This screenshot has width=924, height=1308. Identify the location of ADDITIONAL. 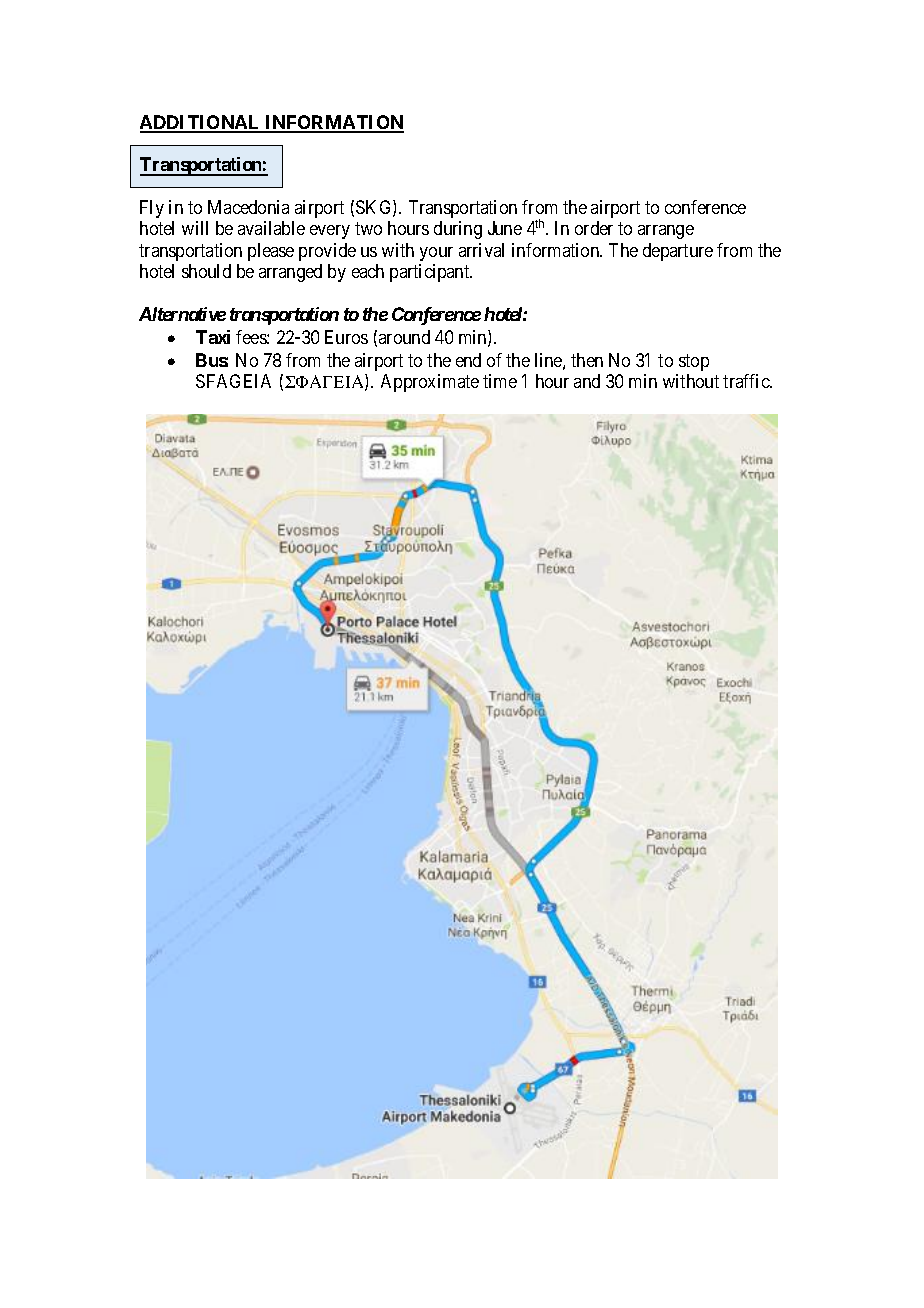
(201, 123).
